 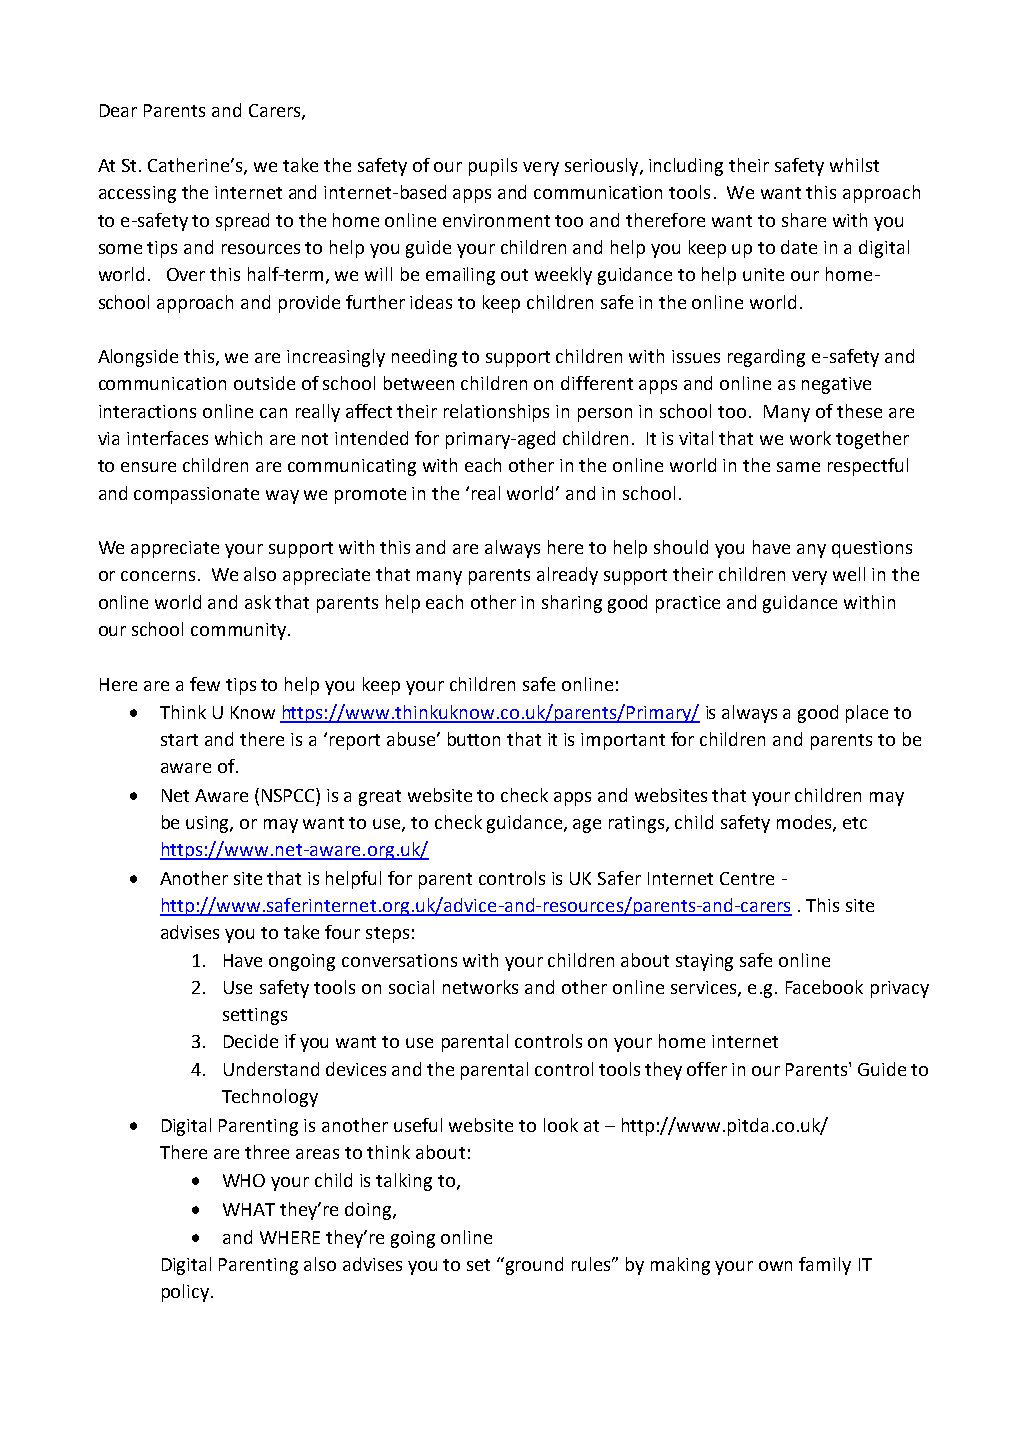 What do you see at coordinates (854, 165) in the image?
I see `whilst` at bounding box center [854, 165].
